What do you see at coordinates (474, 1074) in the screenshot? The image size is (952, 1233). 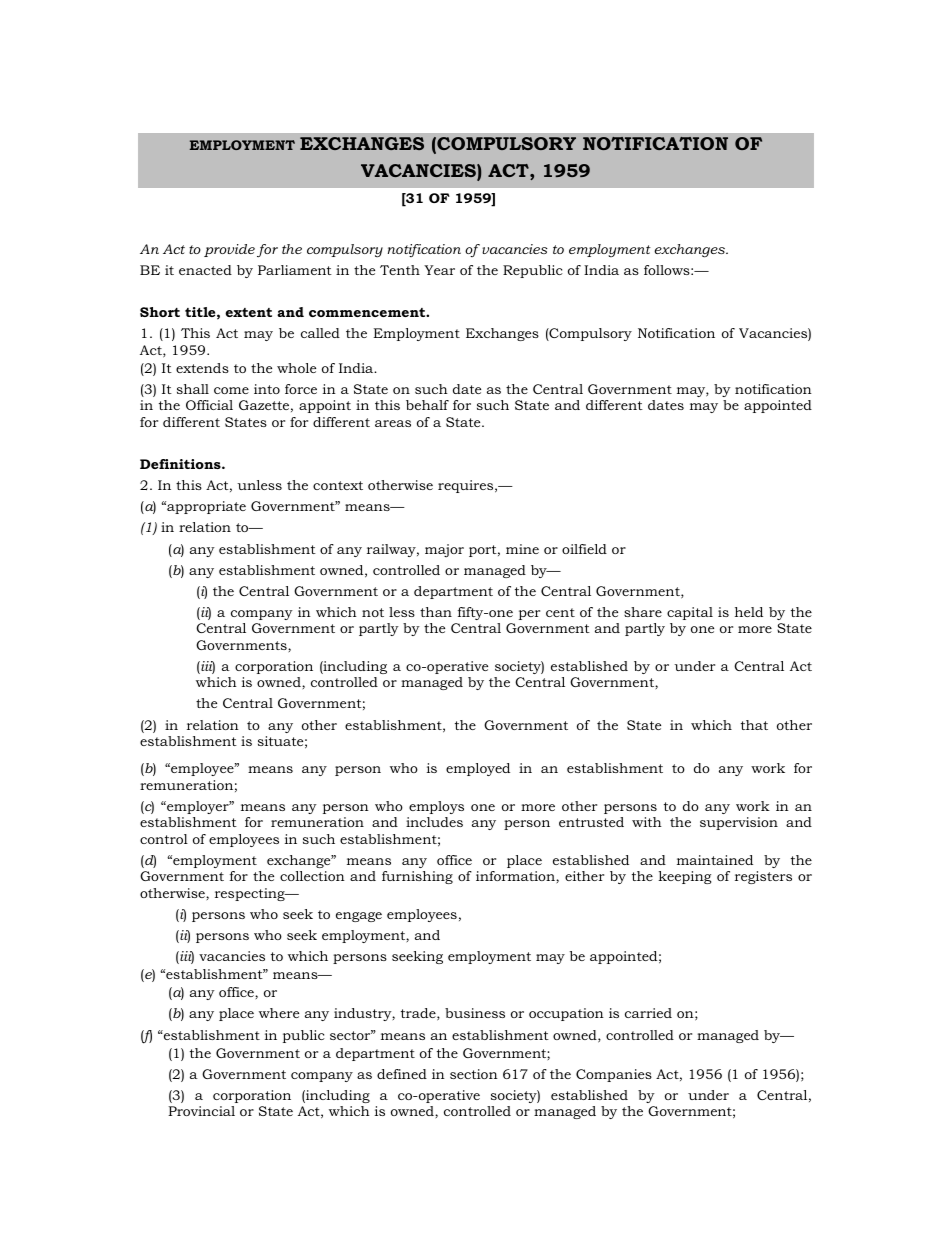 I see `section` at bounding box center [474, 1074].
